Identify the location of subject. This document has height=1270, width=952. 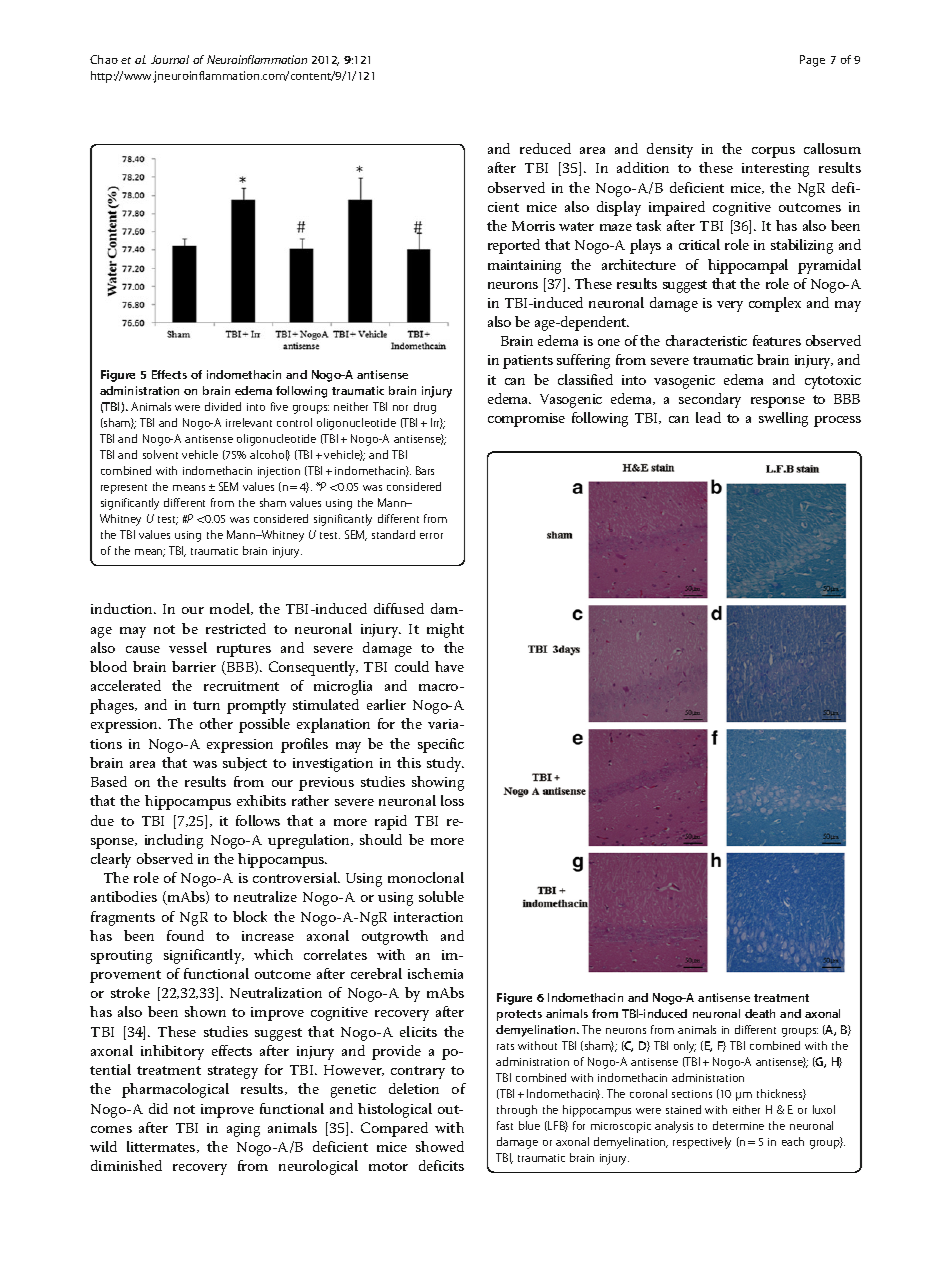
(245, 764).
